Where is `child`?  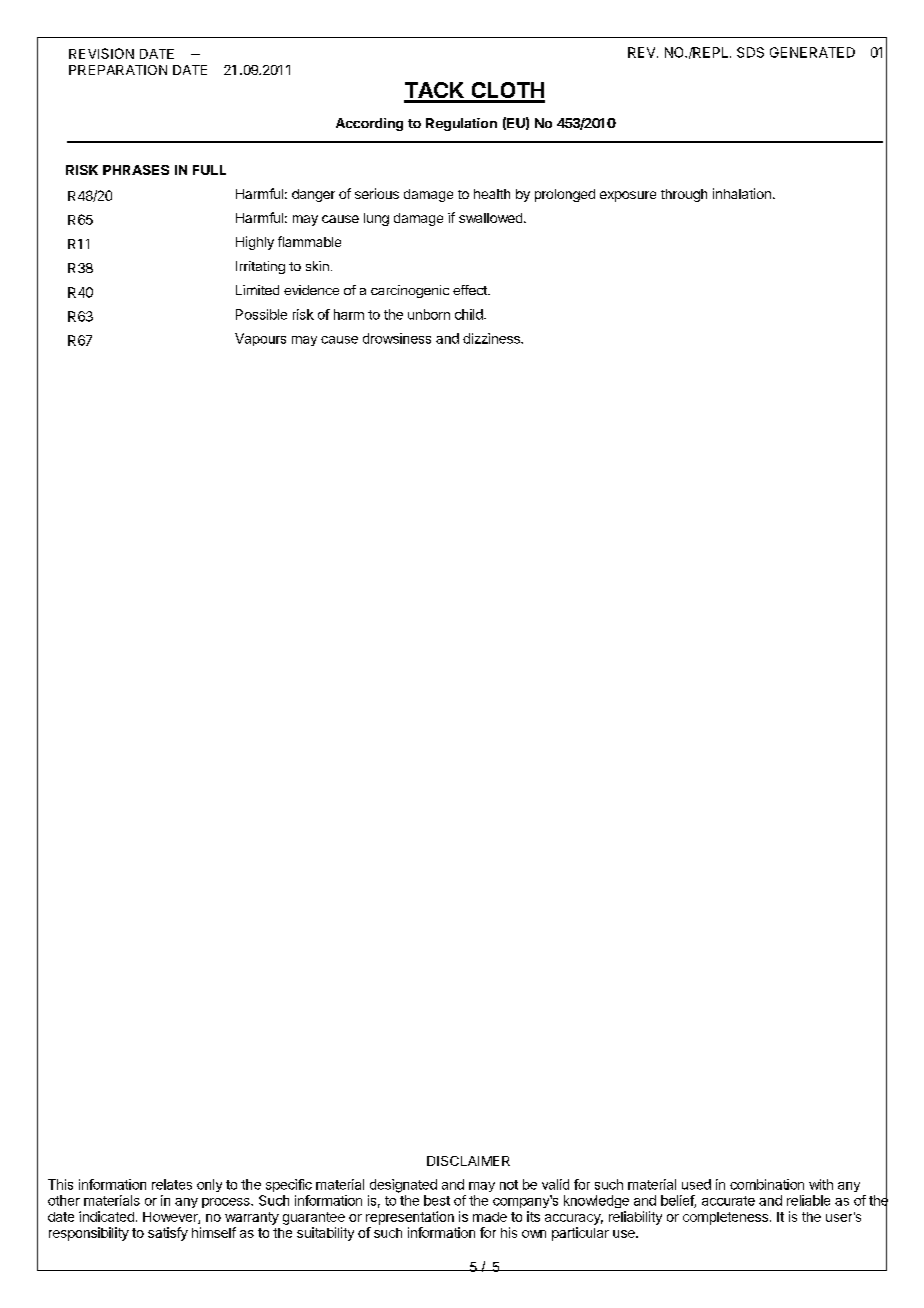 child is located at coordinates (470, 314).
